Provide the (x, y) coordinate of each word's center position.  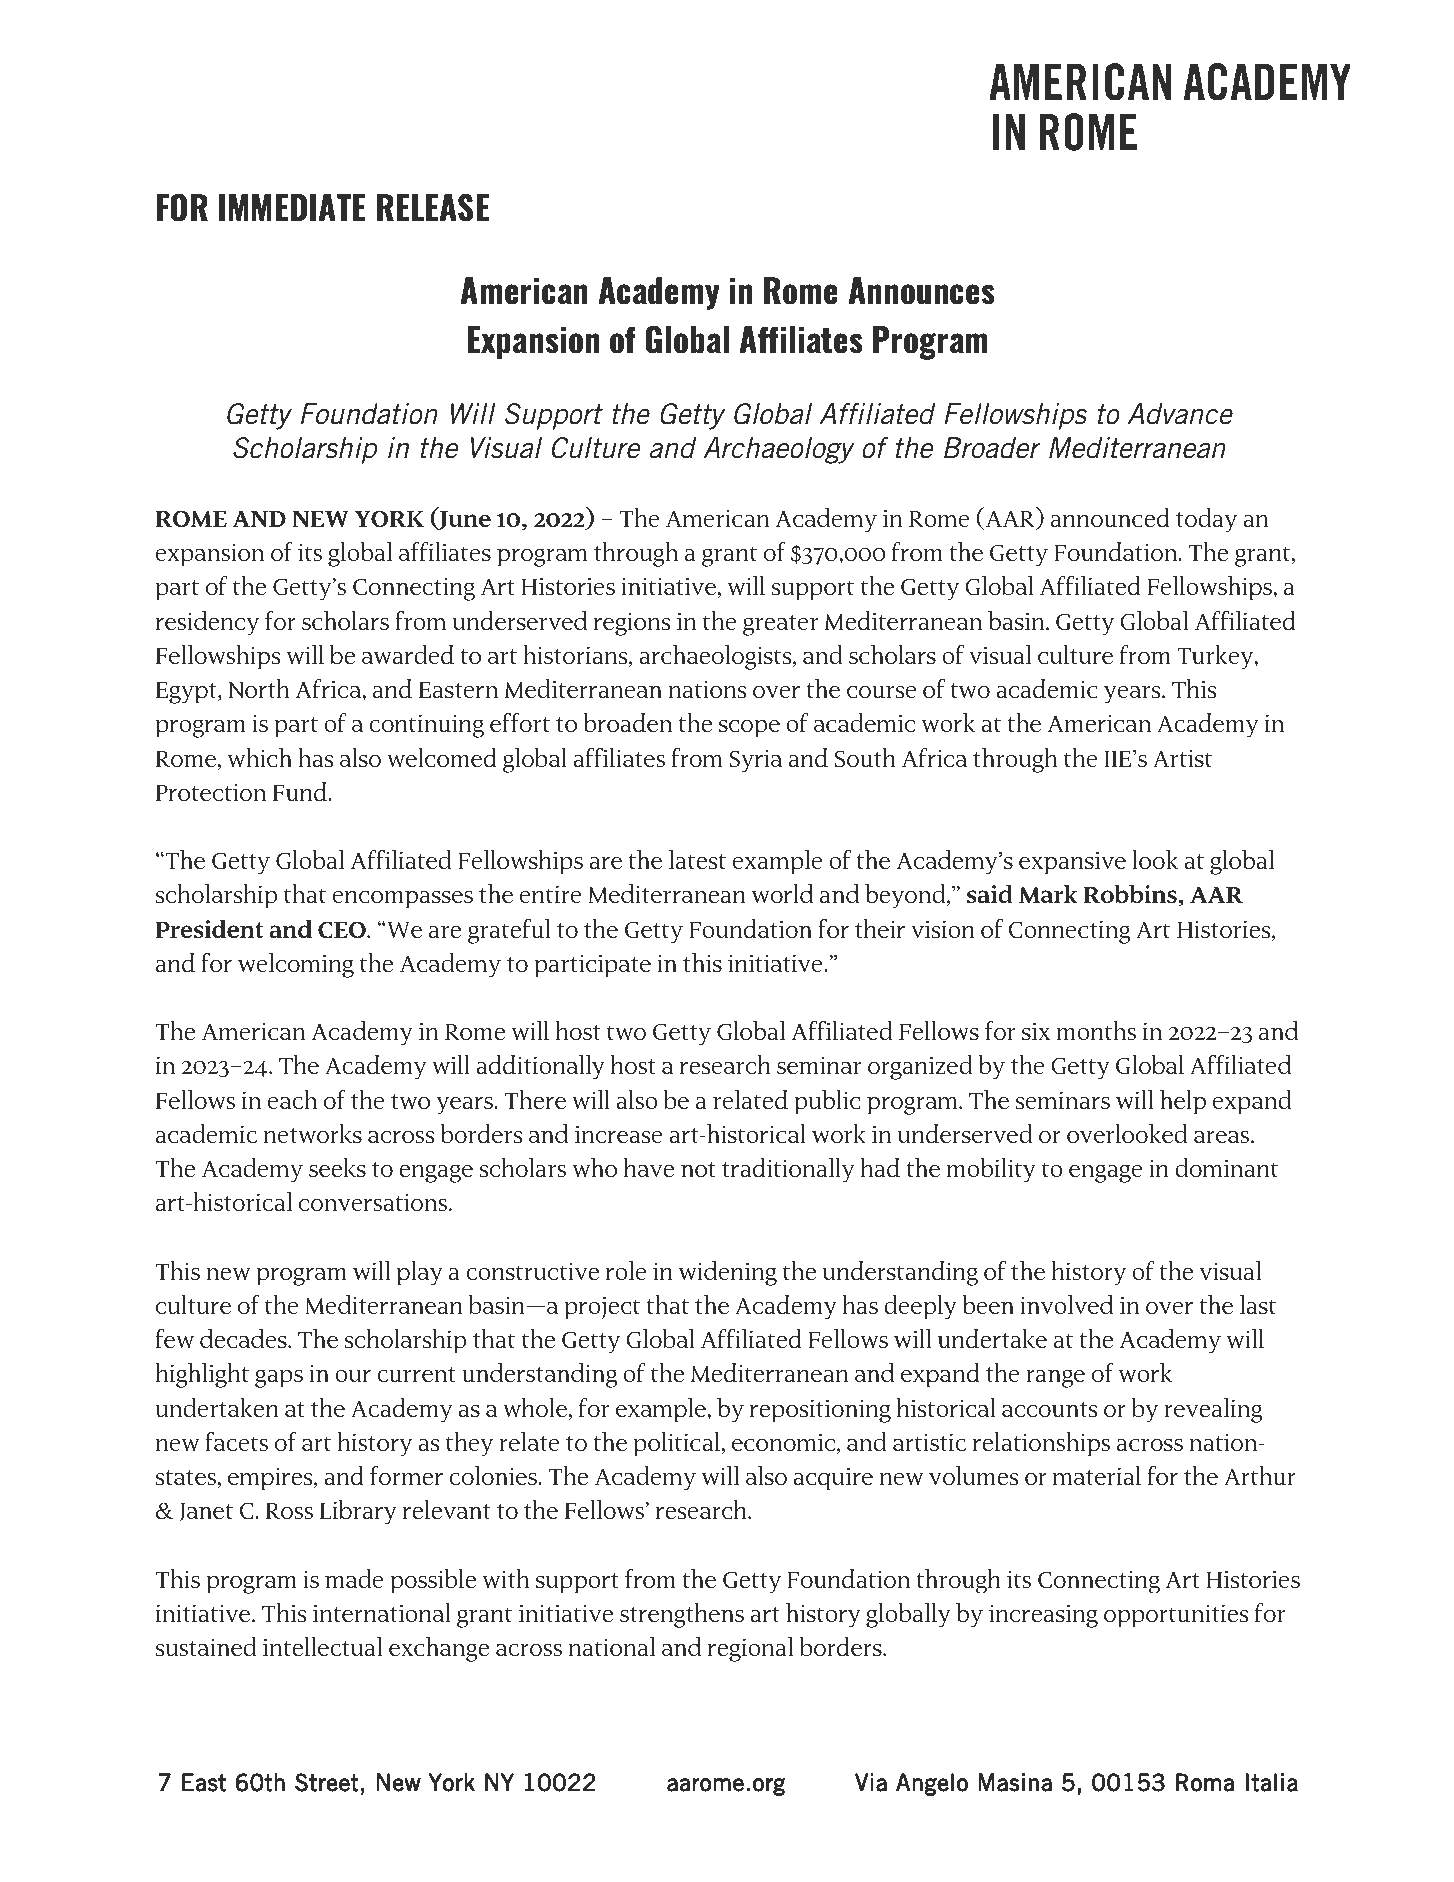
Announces (921, 291)
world (782, 894)
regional (751, 1649)
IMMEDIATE (292, 207)
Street (327, 1782)
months (1096, 1031)
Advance (1180, 414)
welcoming (296, 965)
